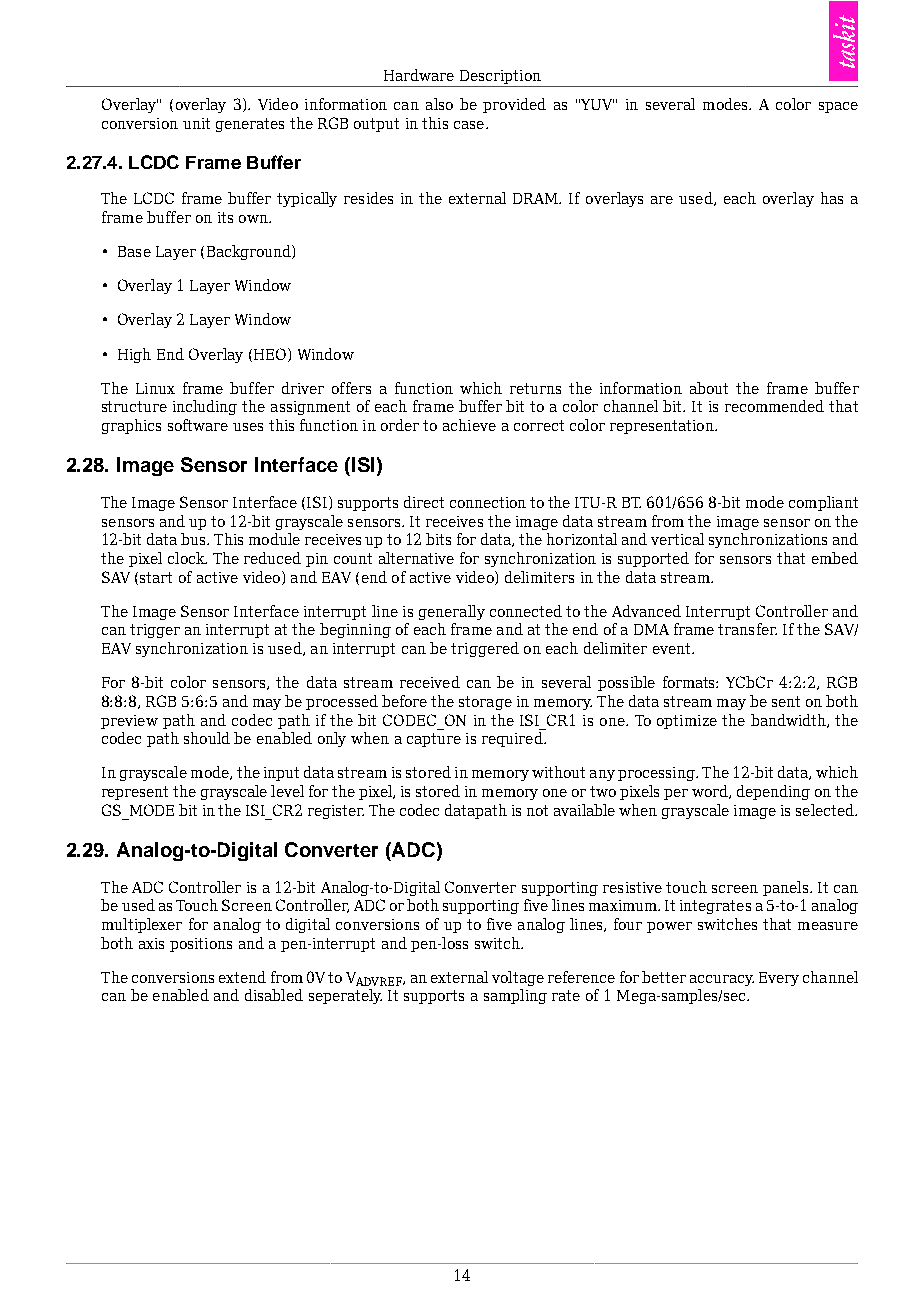 This screenshot has height=1308, width=924. I want to click on extend, so click(242, 977).
